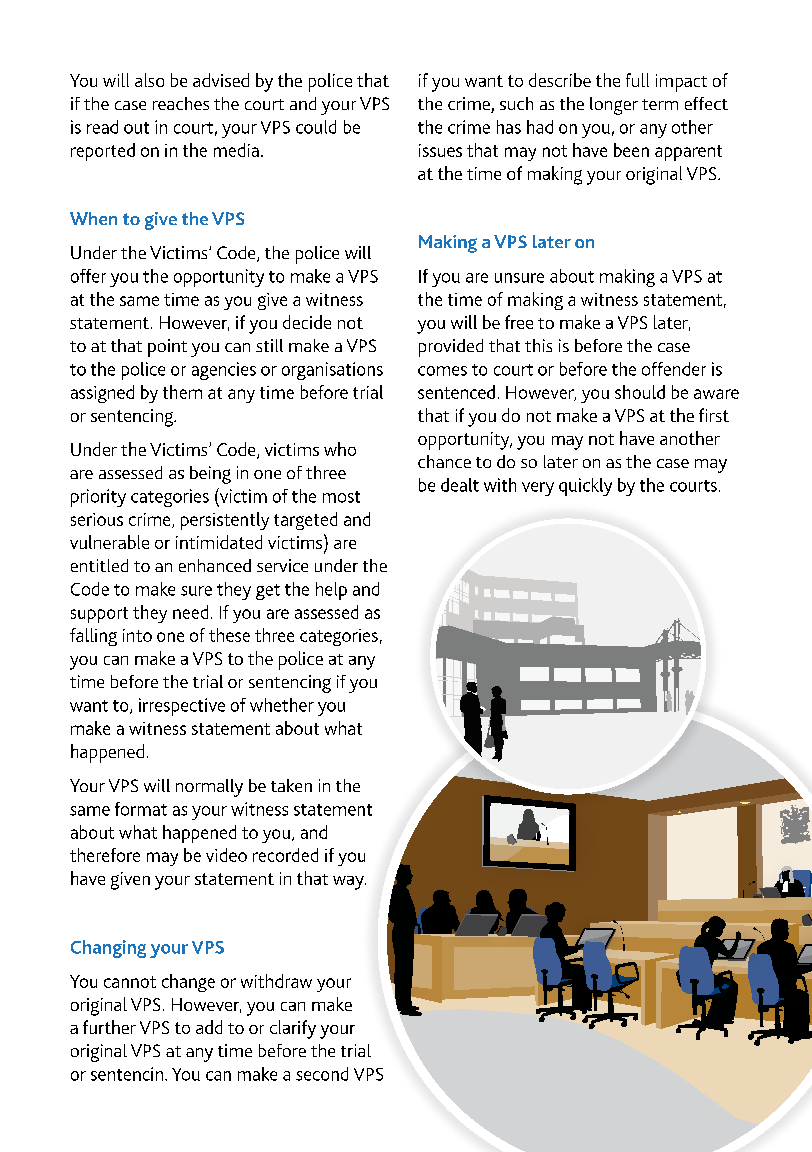  I want to click on whether, so click(282, 705).
